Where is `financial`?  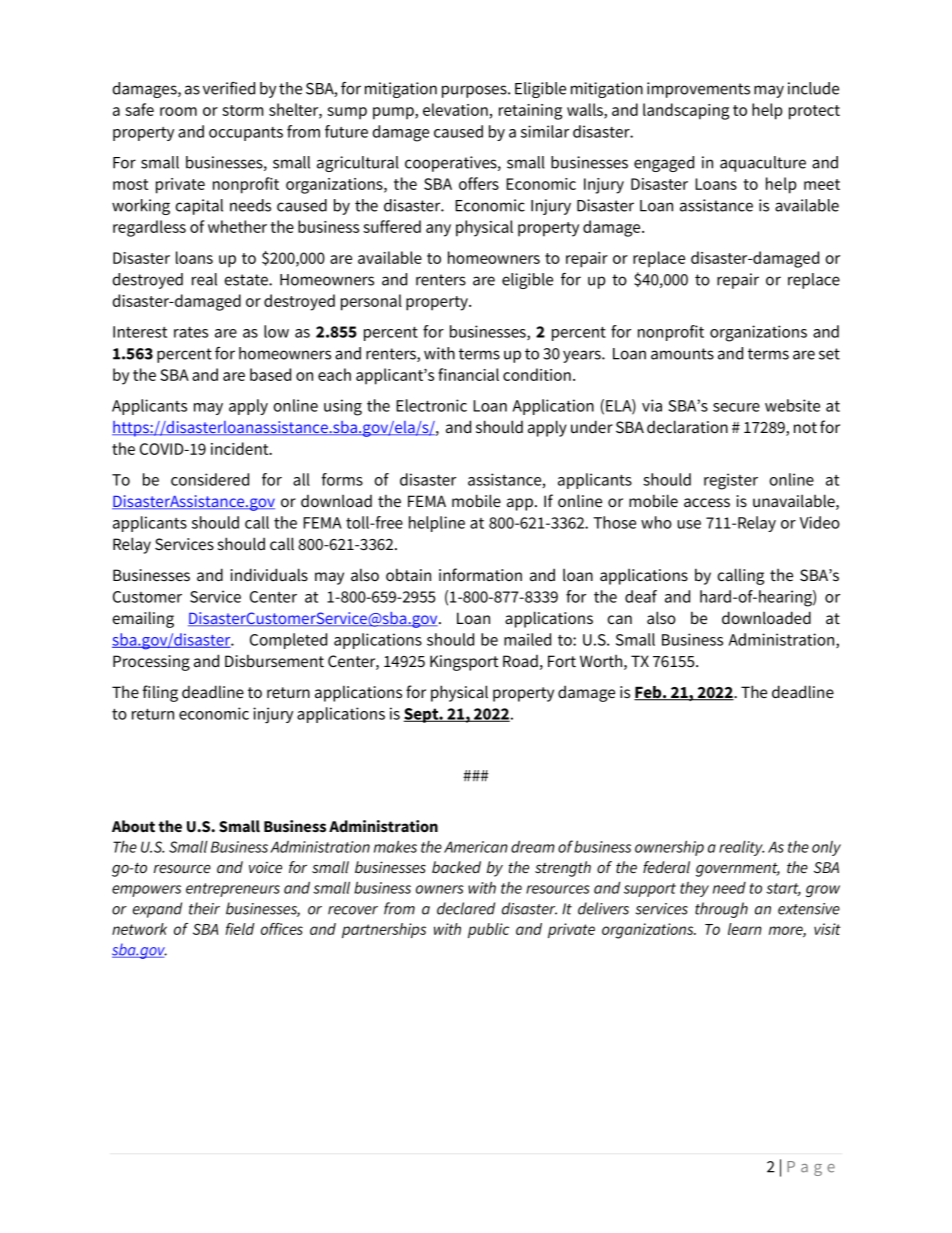 financial is located at coordinates (468, 374).
